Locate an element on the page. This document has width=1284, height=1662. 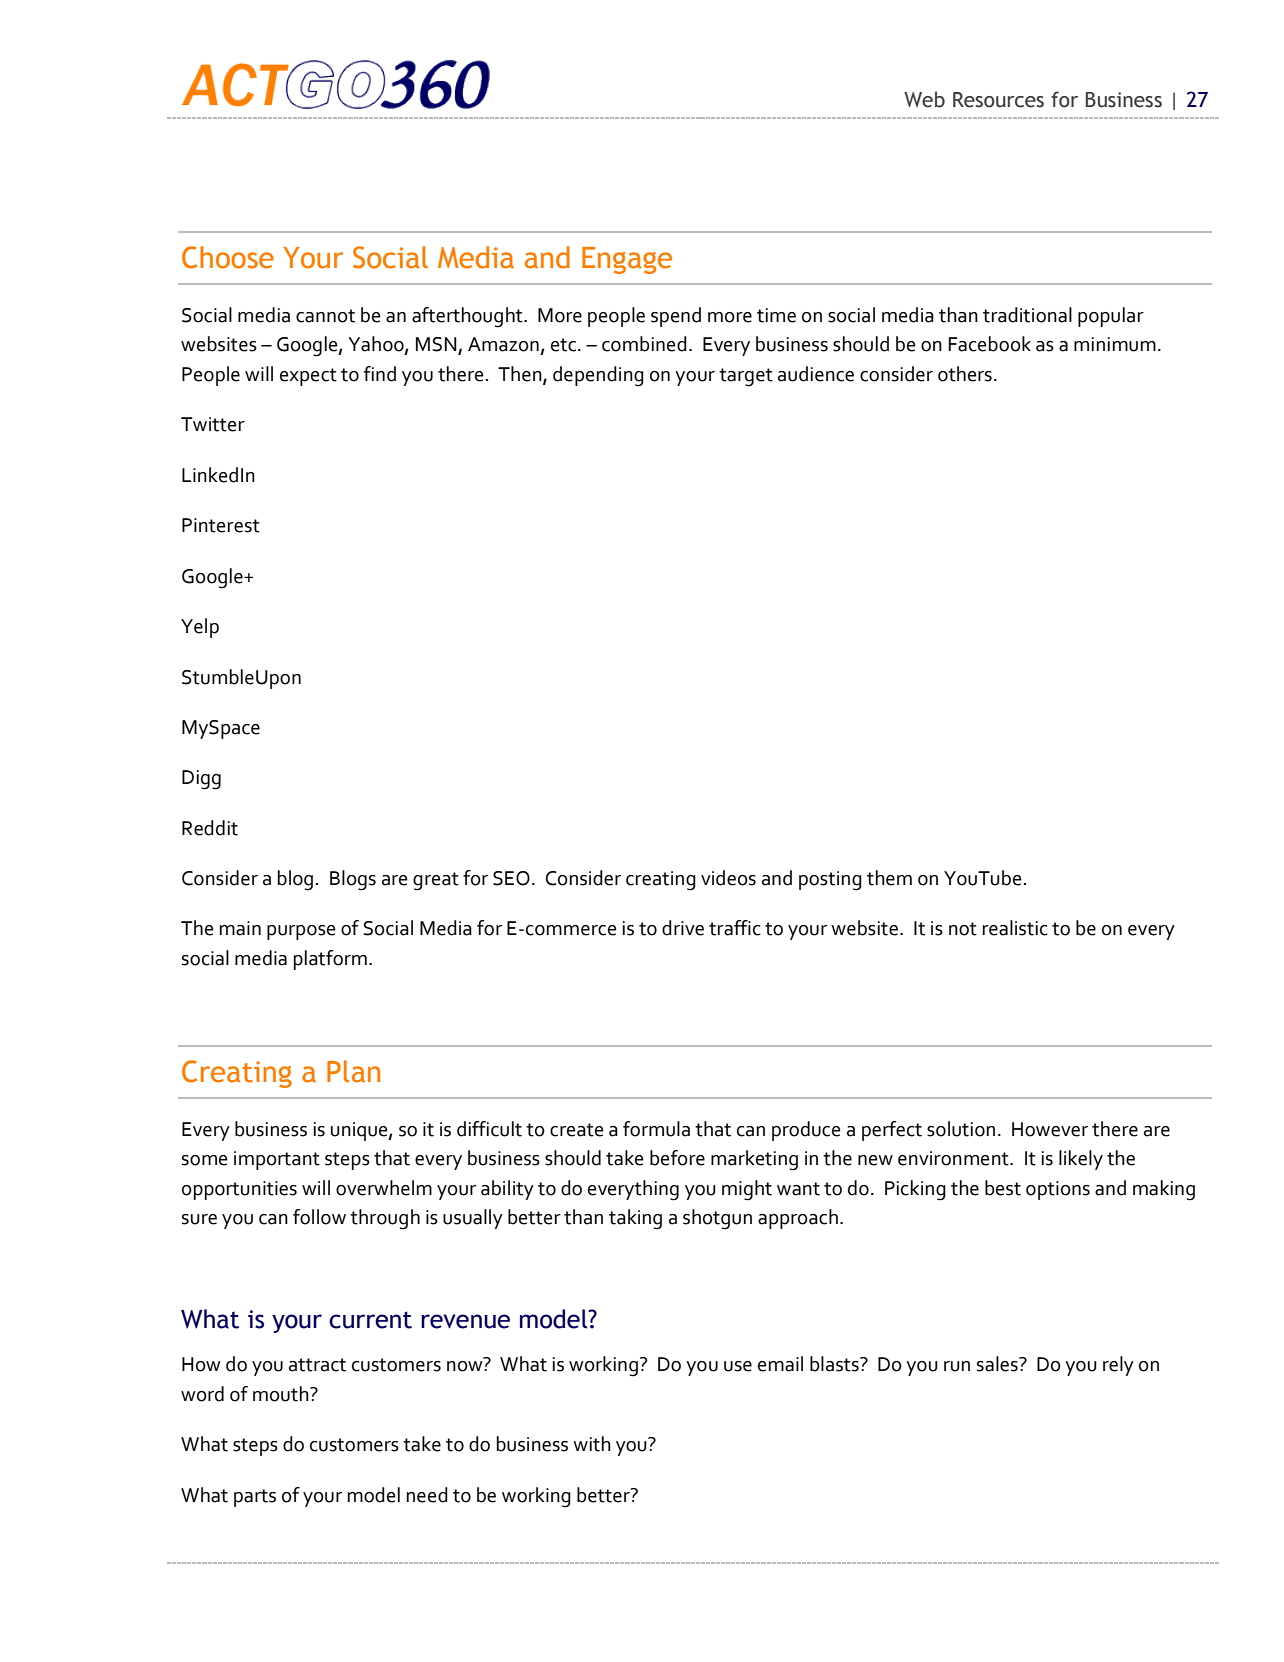
drive is located at coordinates (683, 928).
